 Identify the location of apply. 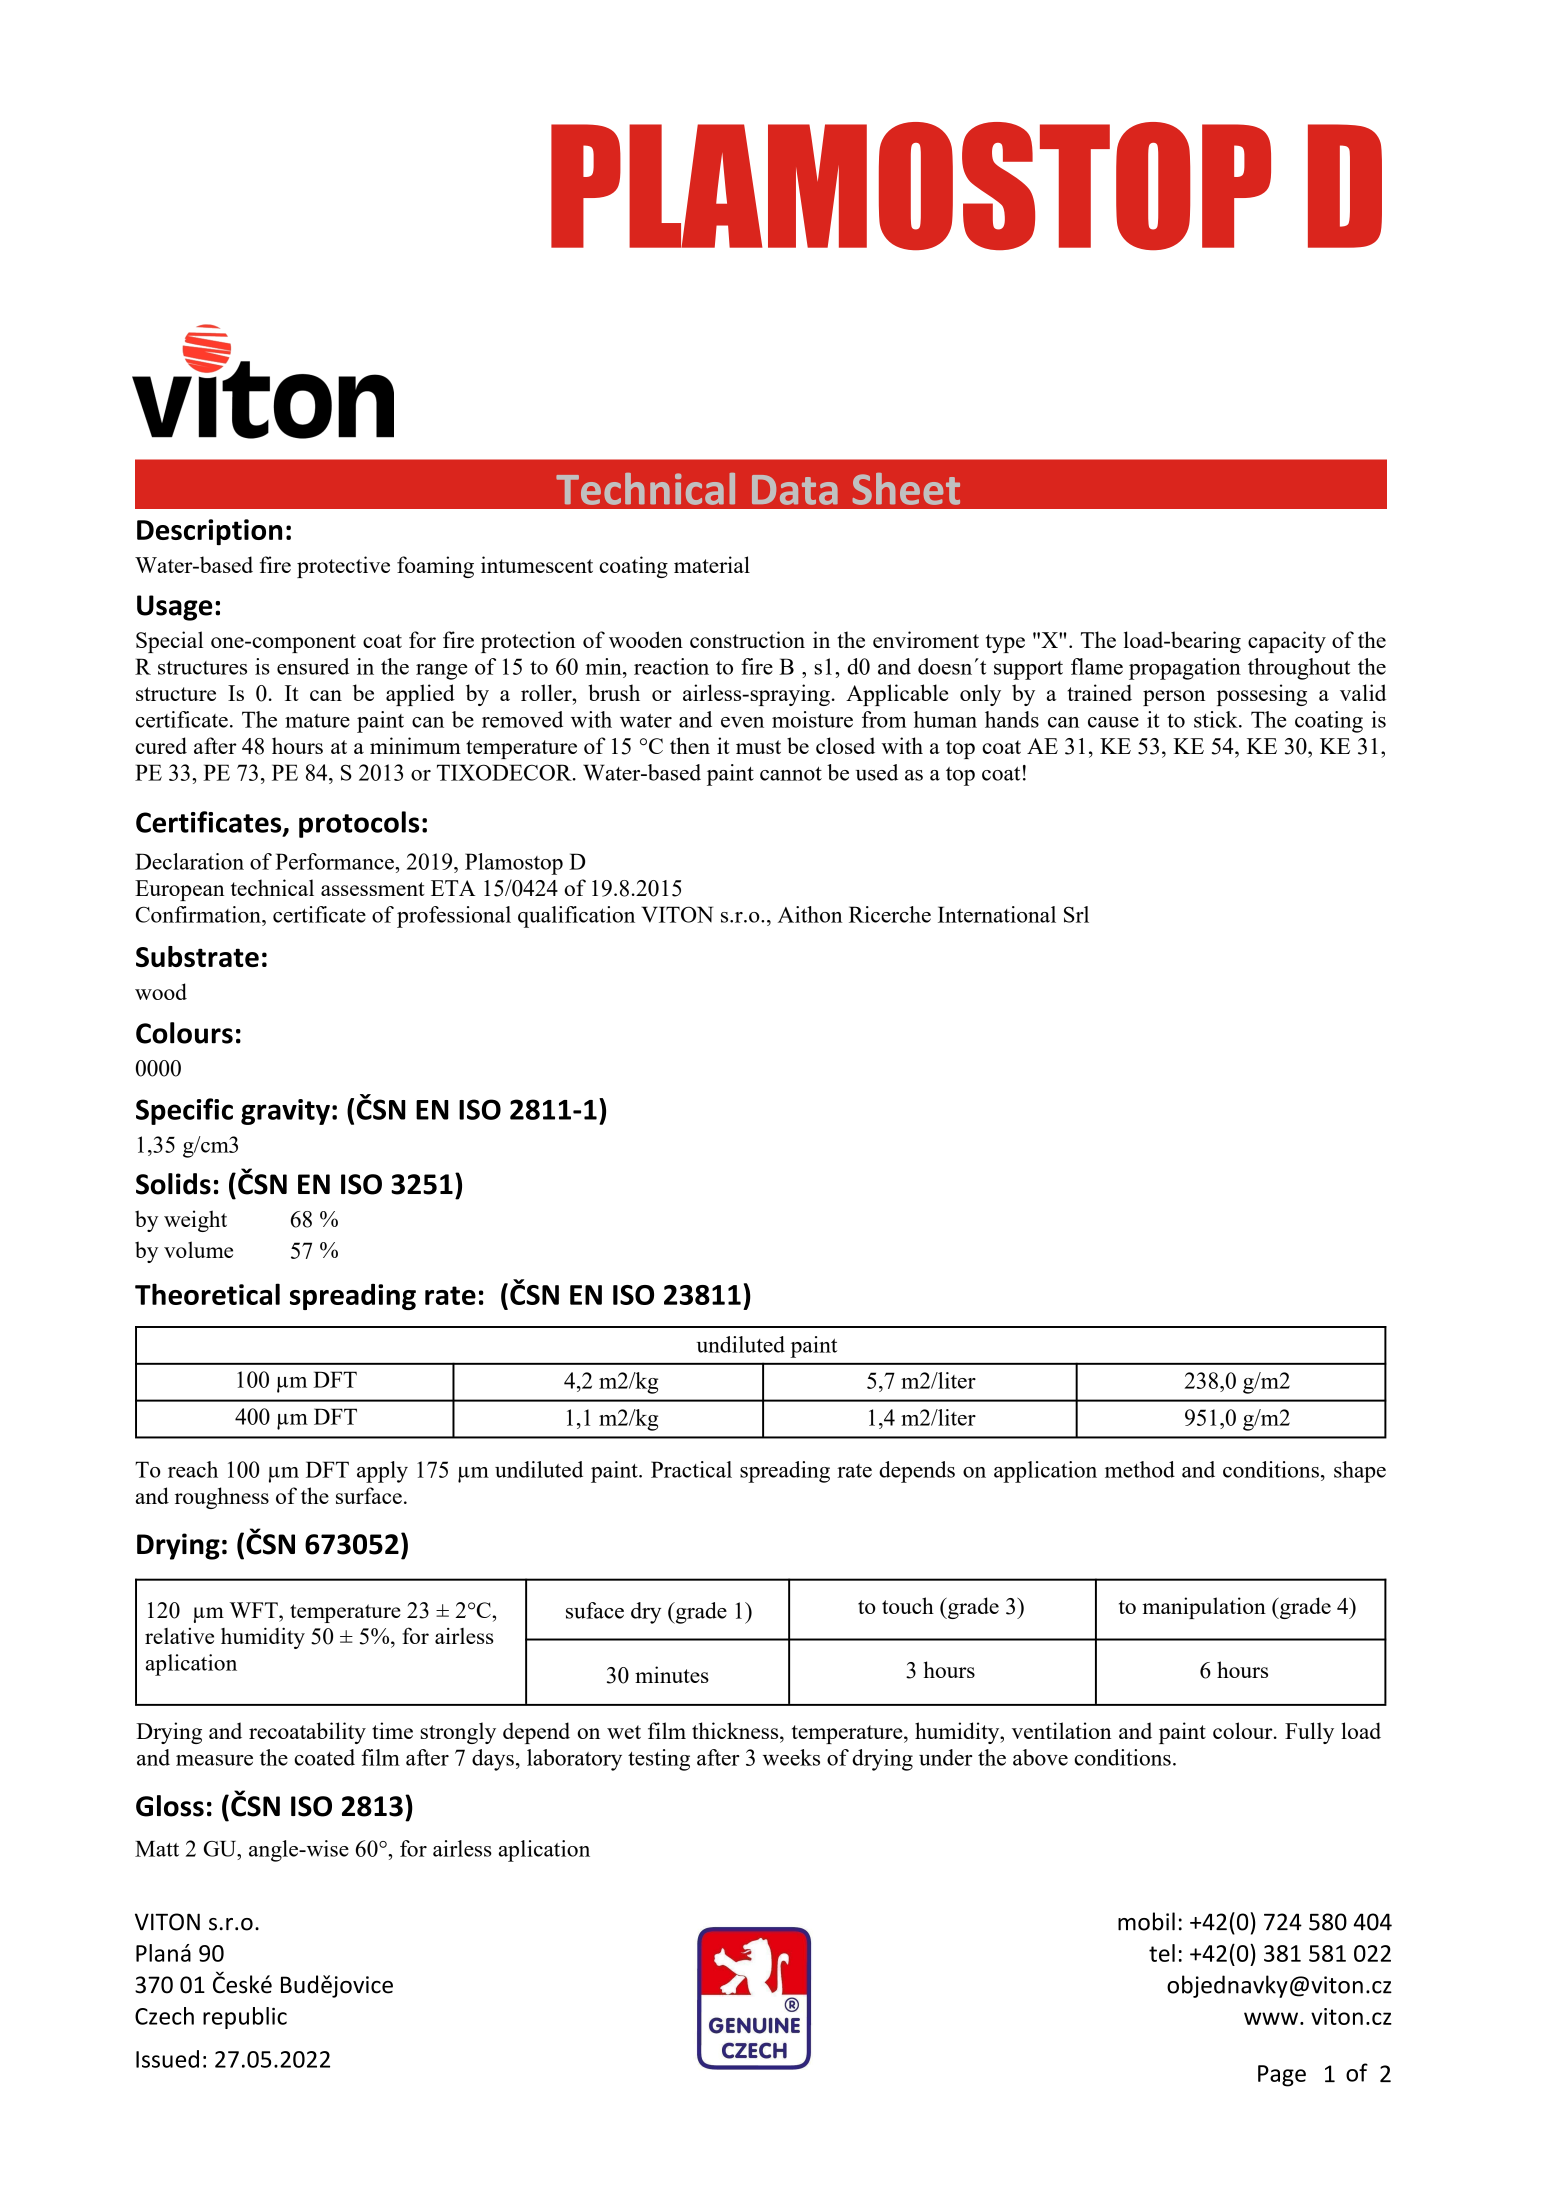
(382, 1472).
